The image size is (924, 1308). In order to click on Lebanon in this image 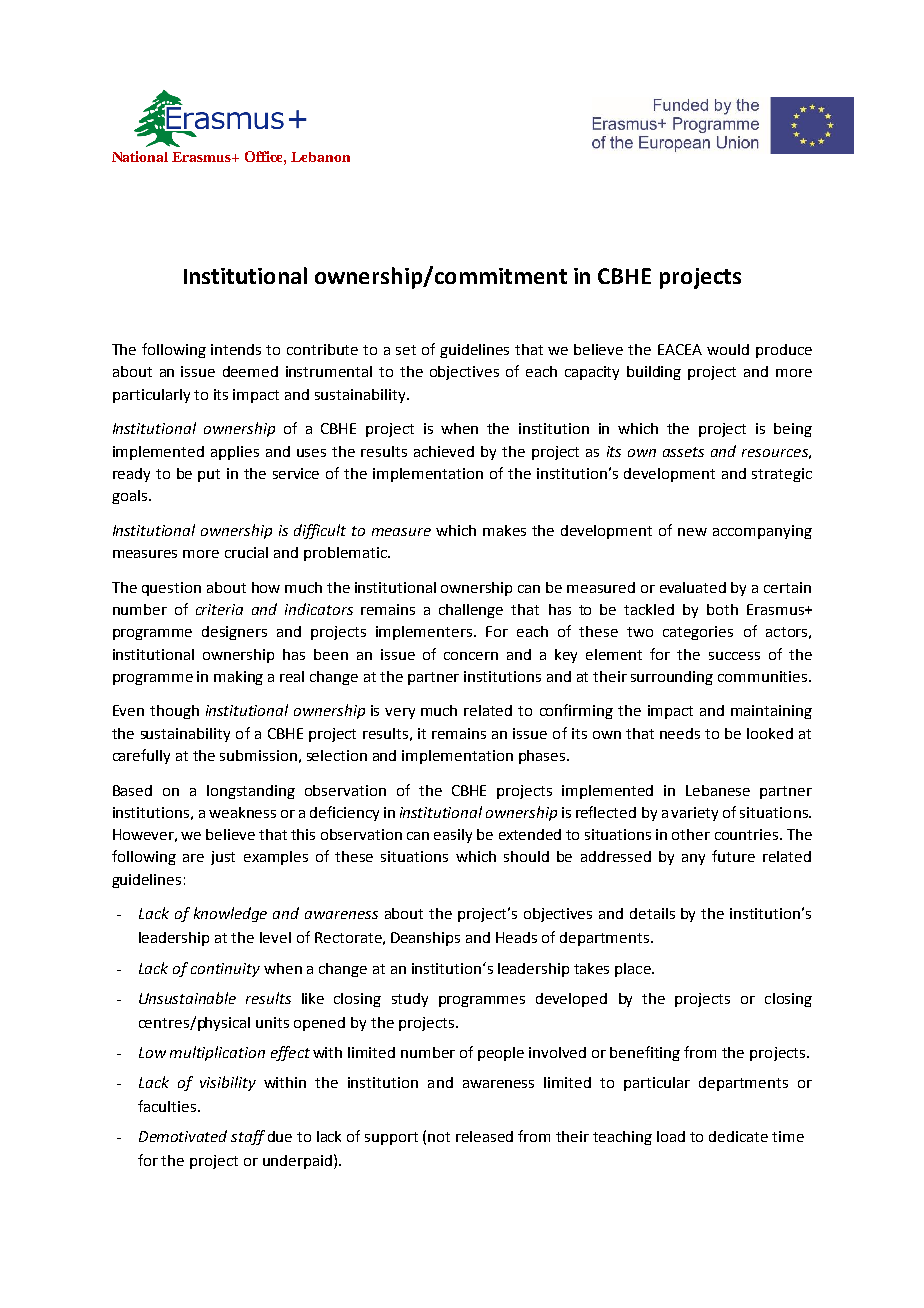, I will do `click(320, 157)`.
